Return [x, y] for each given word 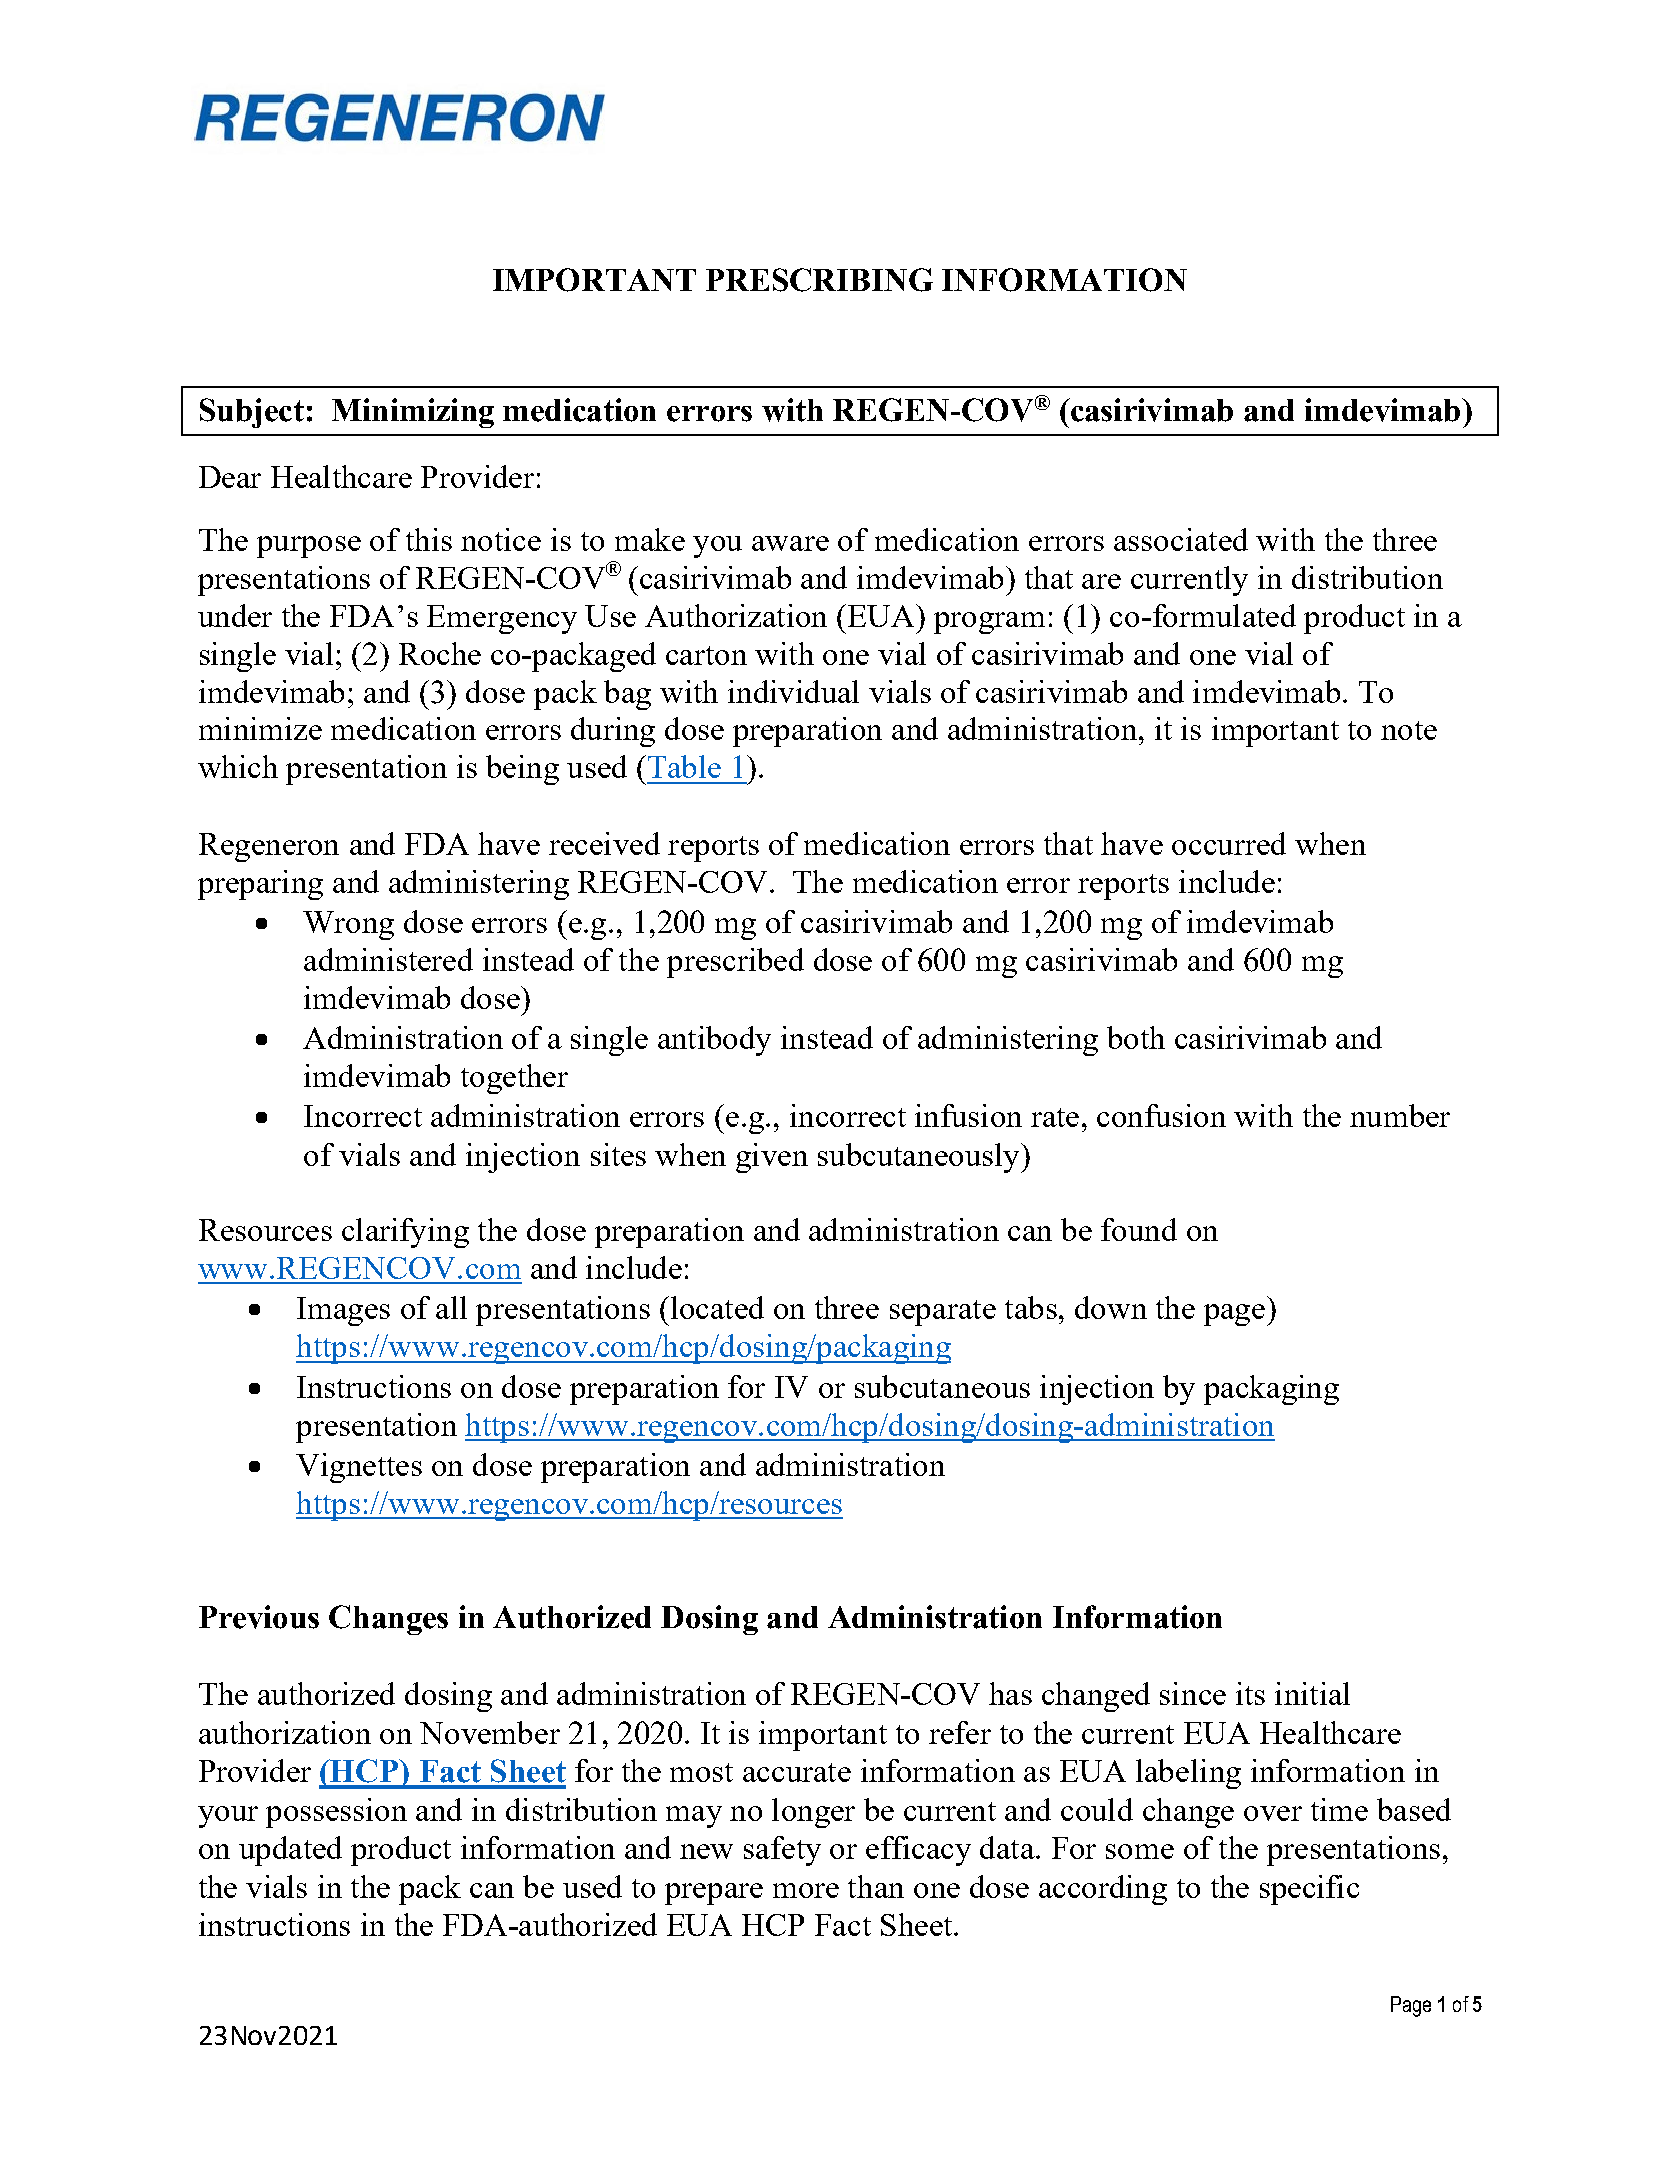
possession [336, 1813]
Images [343, 1311]
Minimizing [413, 413]
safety [782, 1851]
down [1111, 1307]
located [716, 1307]
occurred [1229, 843]
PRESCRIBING [819, 280]
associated [1181, 539]
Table [683, 766]
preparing [260, 885]
